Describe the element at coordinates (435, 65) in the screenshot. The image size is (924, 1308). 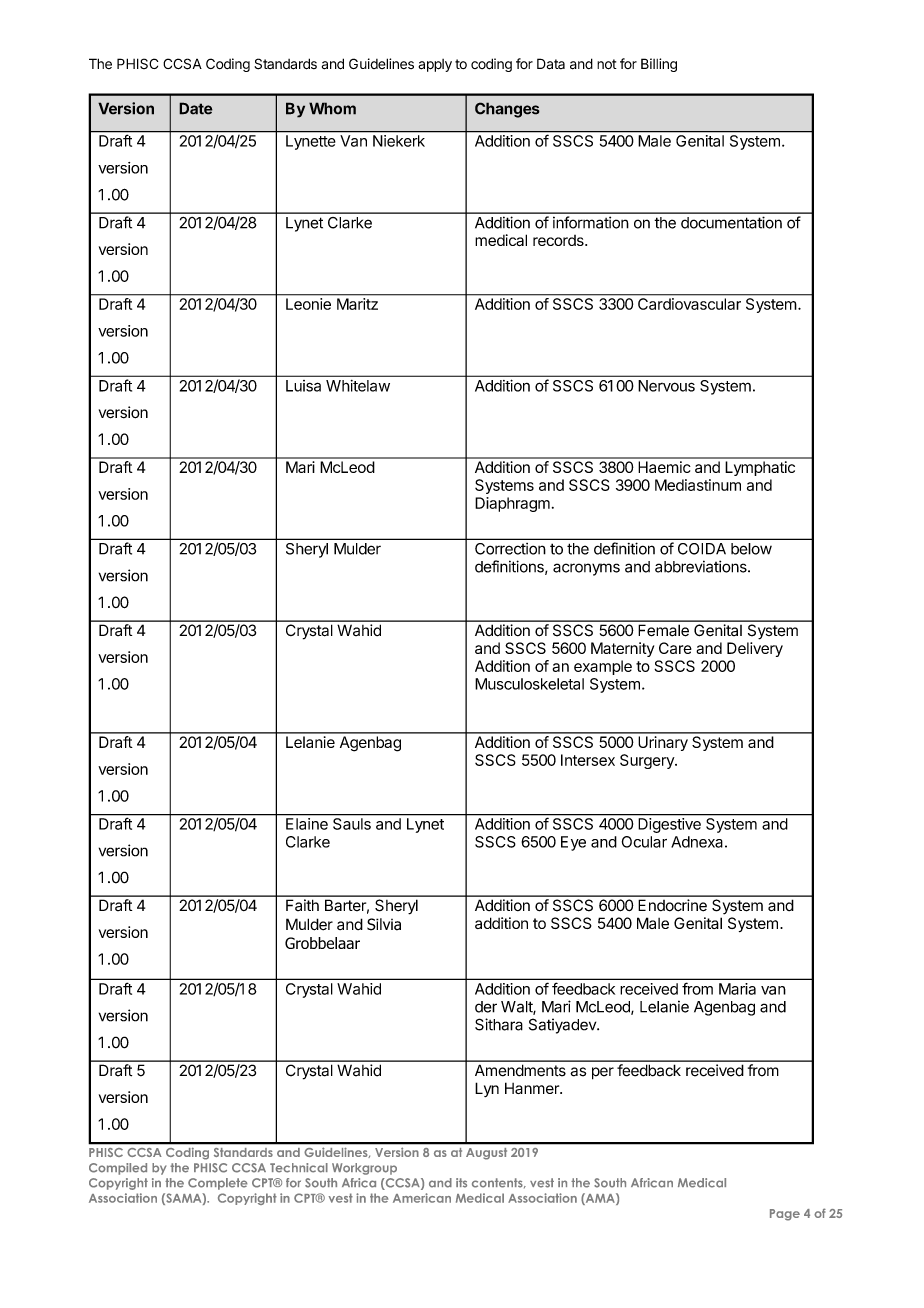
I see `apply` at that location.
